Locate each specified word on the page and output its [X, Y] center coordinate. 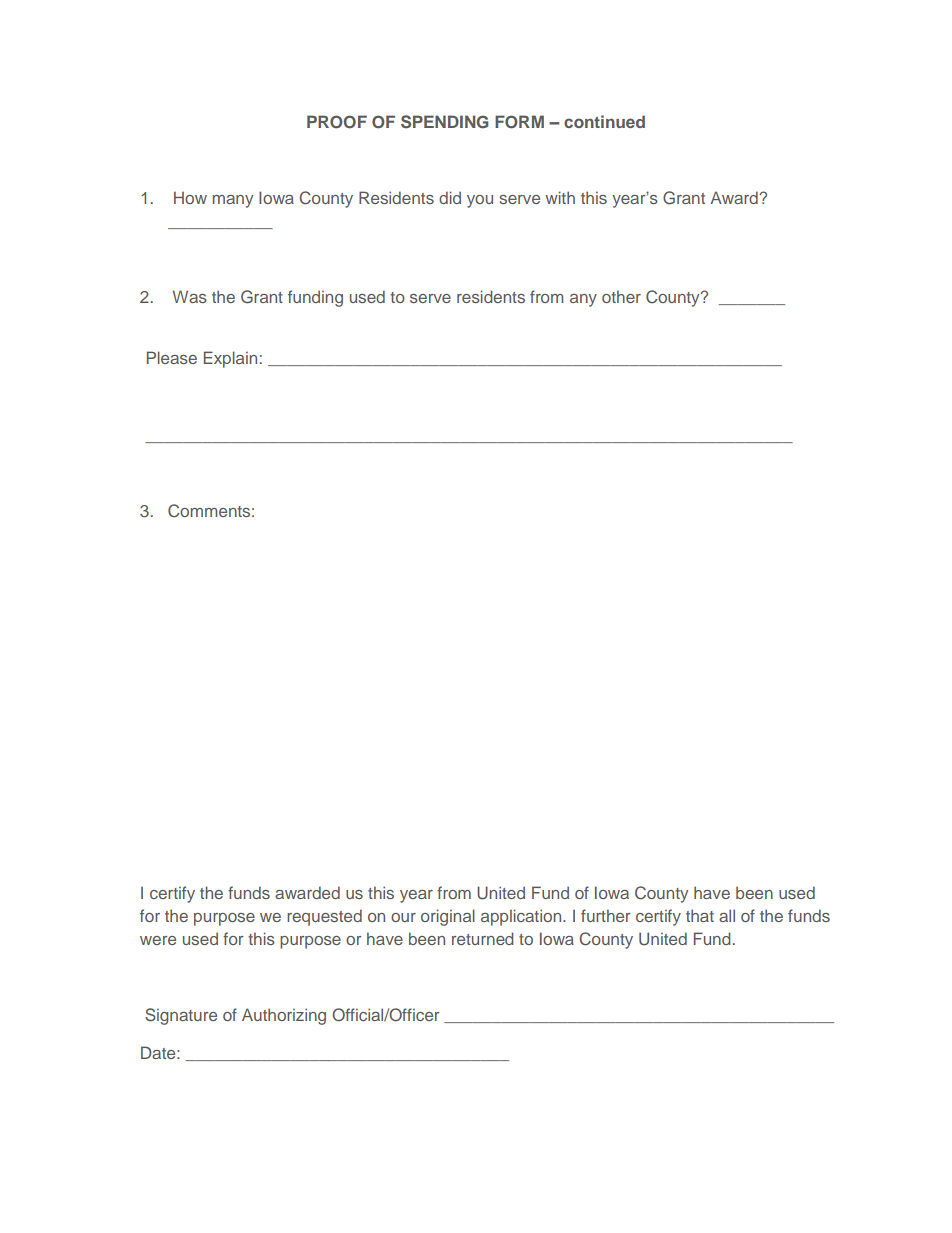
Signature [181, 1016]
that [700, 915]
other [621, 296]
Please [172, 357]
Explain [230, 359]
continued [604, 121]
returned [482, 938]
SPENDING [445, 122]
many [233, 201]
